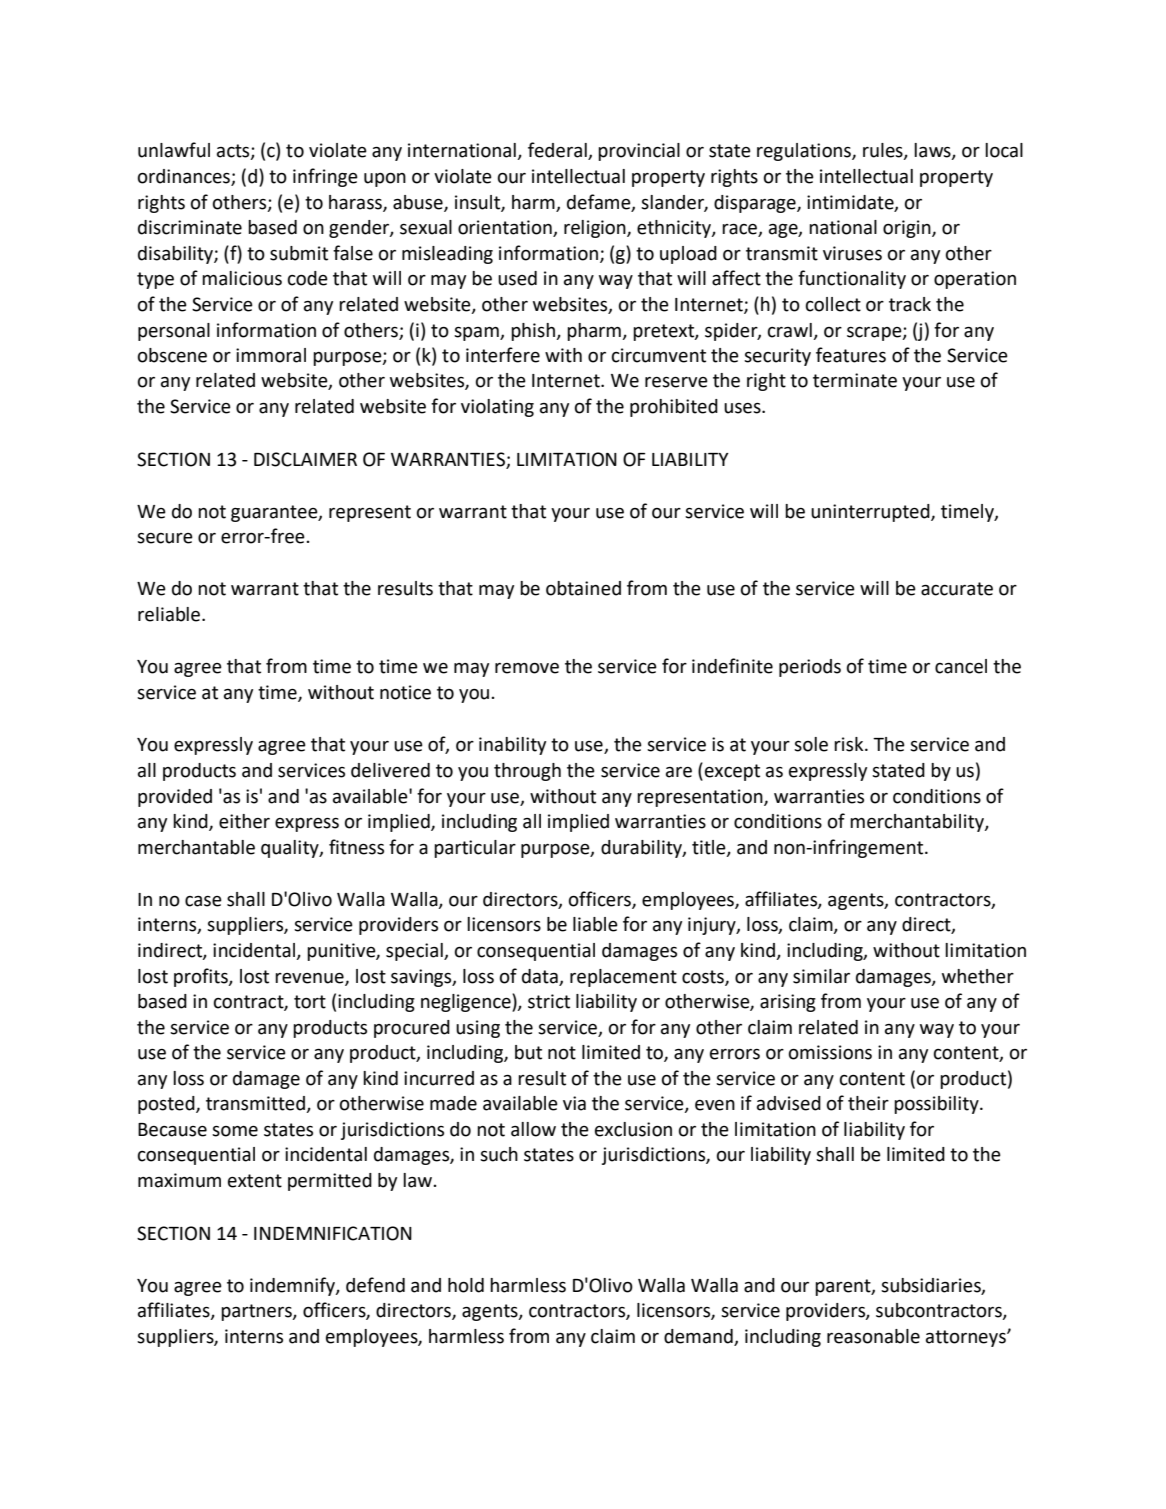  What do you see at coordinates (558, 151) in the document?
I see `federal` at bounding box center [558, 151].
